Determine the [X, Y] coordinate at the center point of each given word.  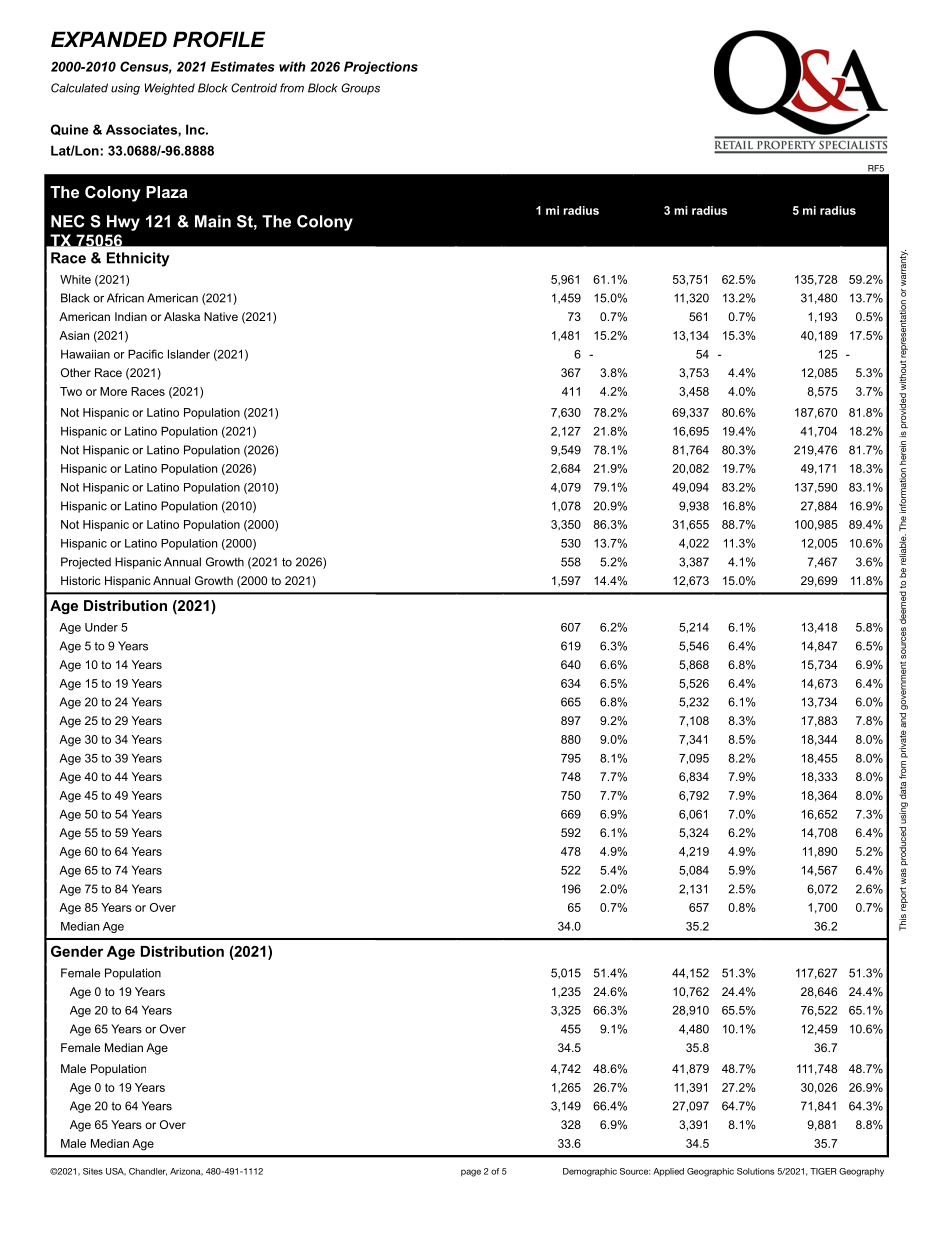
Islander [189, 354]
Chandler [148, 1172]
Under [101, 627]
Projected [86, 563]
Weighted [170, 89]
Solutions [755, 1171]
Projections [381, 67]
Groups [360, 89]
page [471, 1173]
